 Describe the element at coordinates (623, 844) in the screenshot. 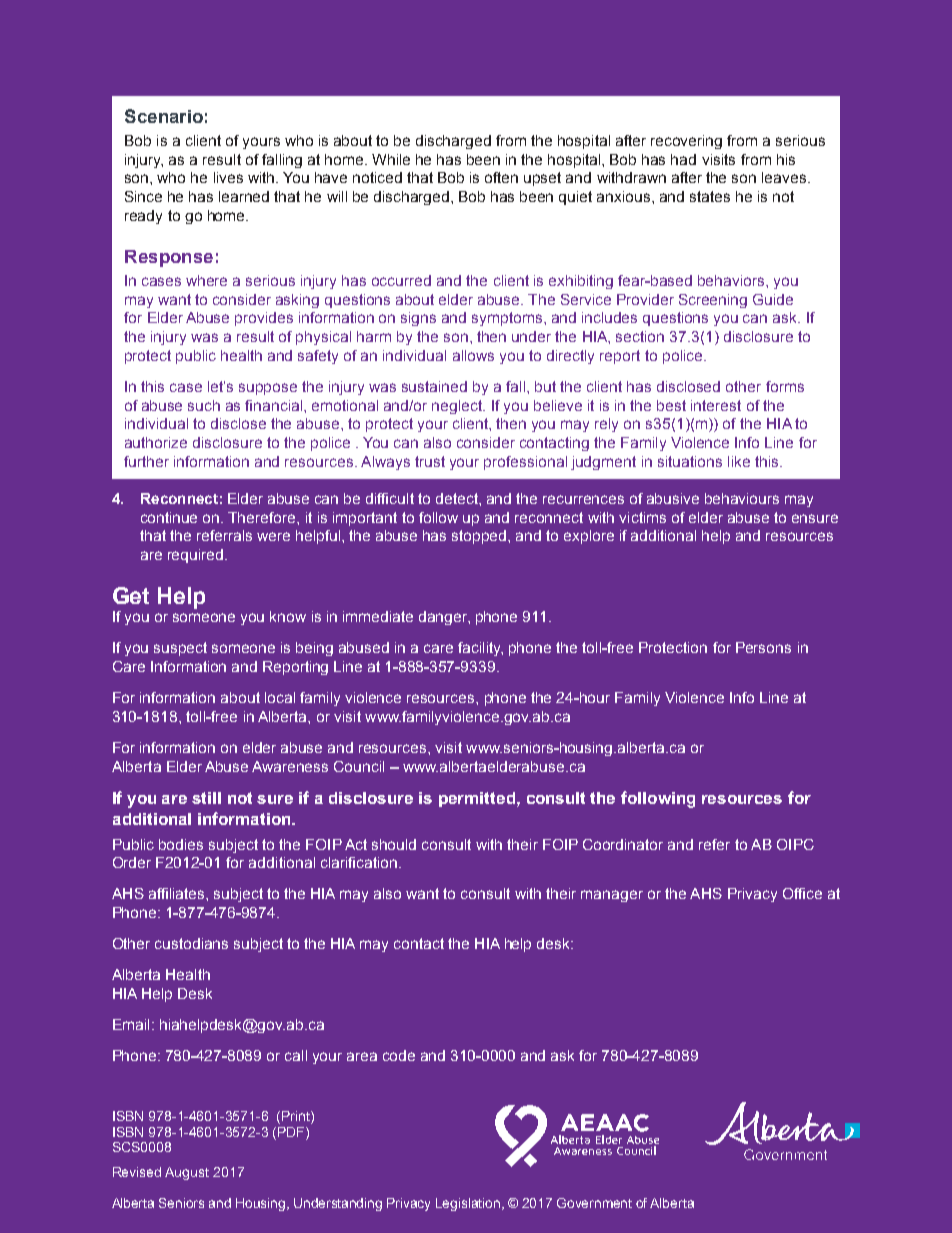

I see `Coordinator` at that location.
